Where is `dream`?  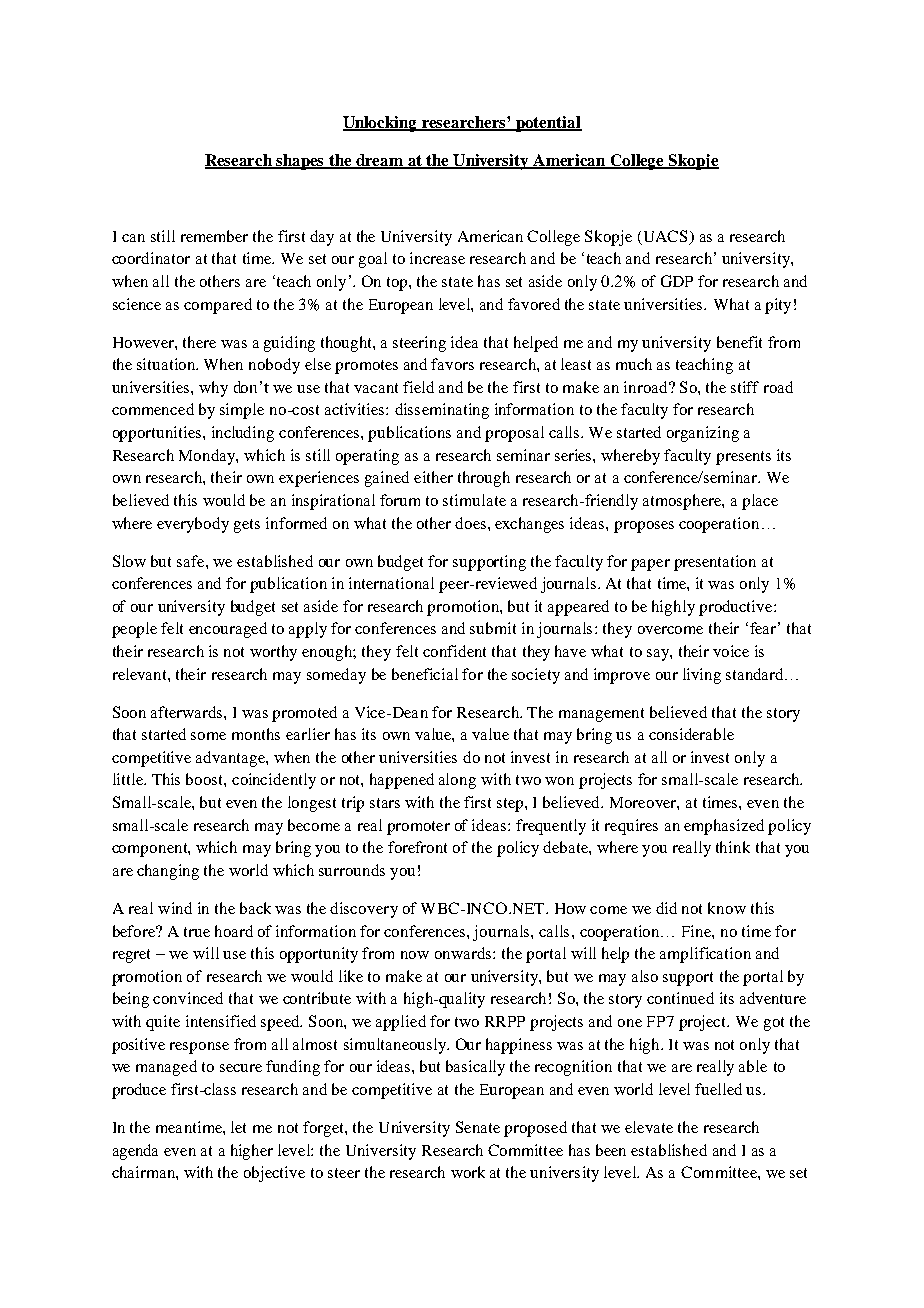 dream is located at coordinates (380, 161).
